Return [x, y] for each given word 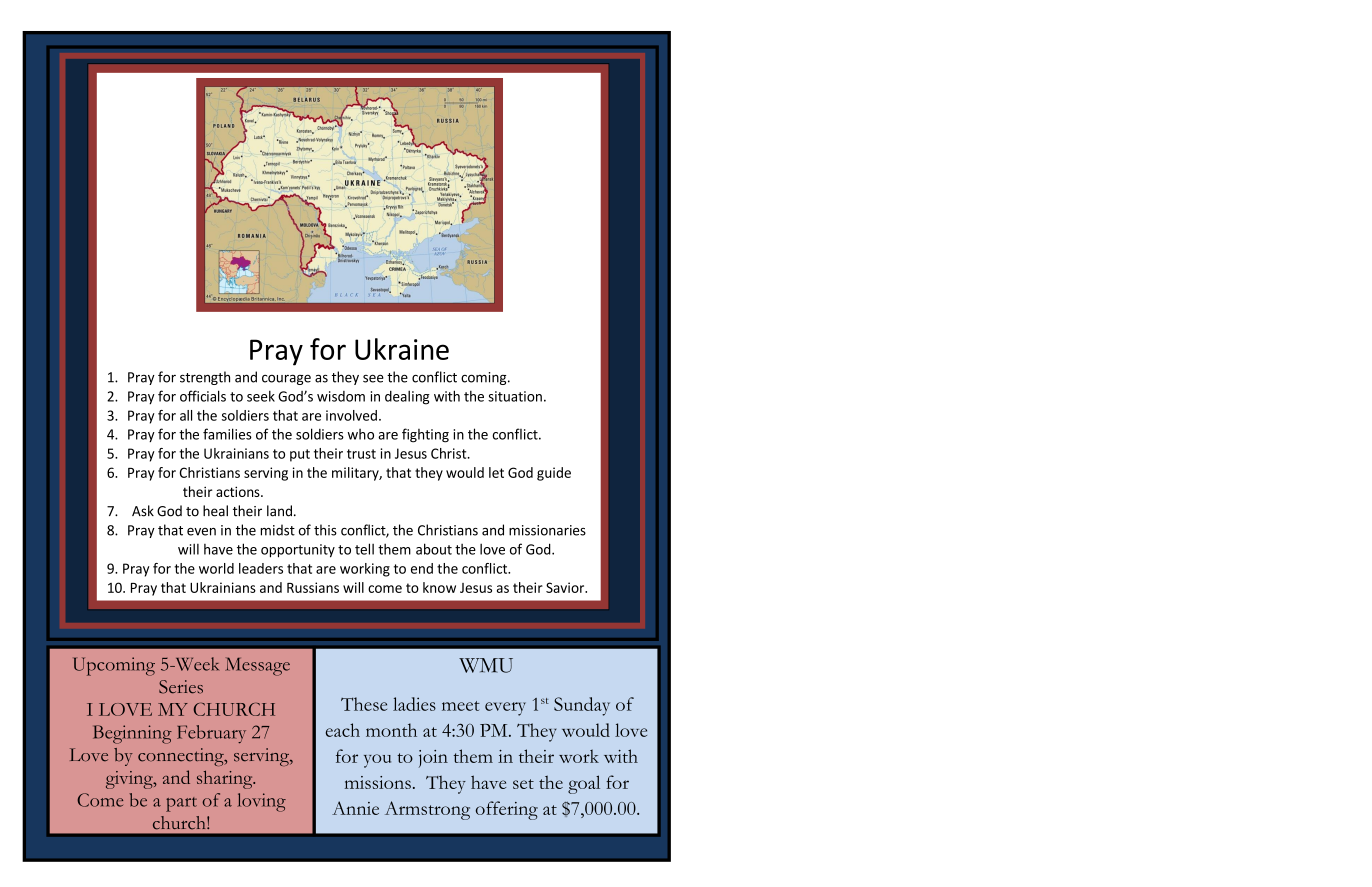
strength [205, 378]
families [227, 434]
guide [554, 474]
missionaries [547, 530]
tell [364, 549]
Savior [566, 587]
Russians [313, 587]
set [523, 784]
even [201, 532]
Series [181, 687]
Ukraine [402, 349]
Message [257, 666]
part [181, 804]
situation [515, 396]
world [216, 568]
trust [361, 454]
